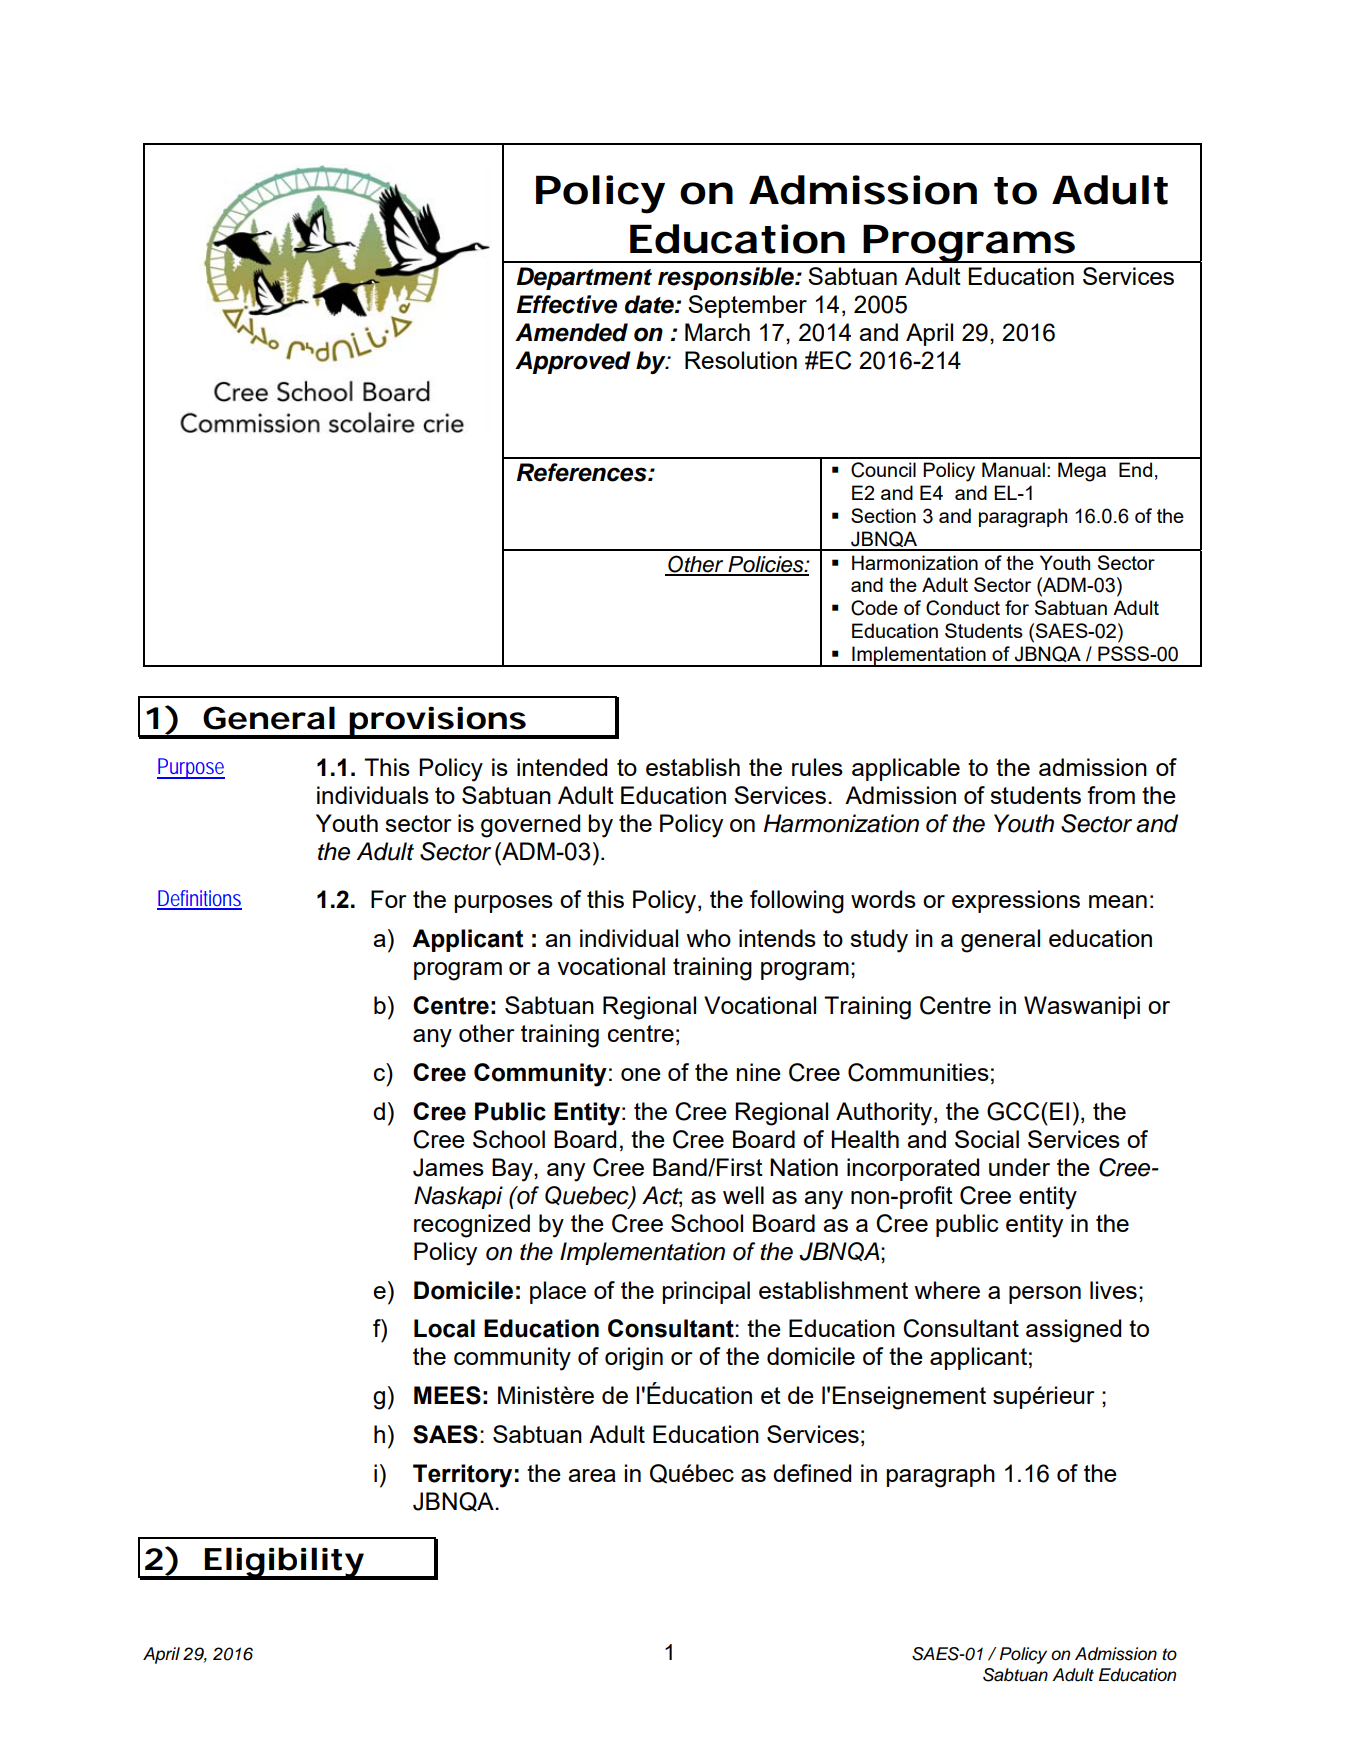 Image resolution: width=1351 pixels, height=1748 pixels. Describe the element at coordinates (199, 899) in the page. I see `Definitions` at that location.
